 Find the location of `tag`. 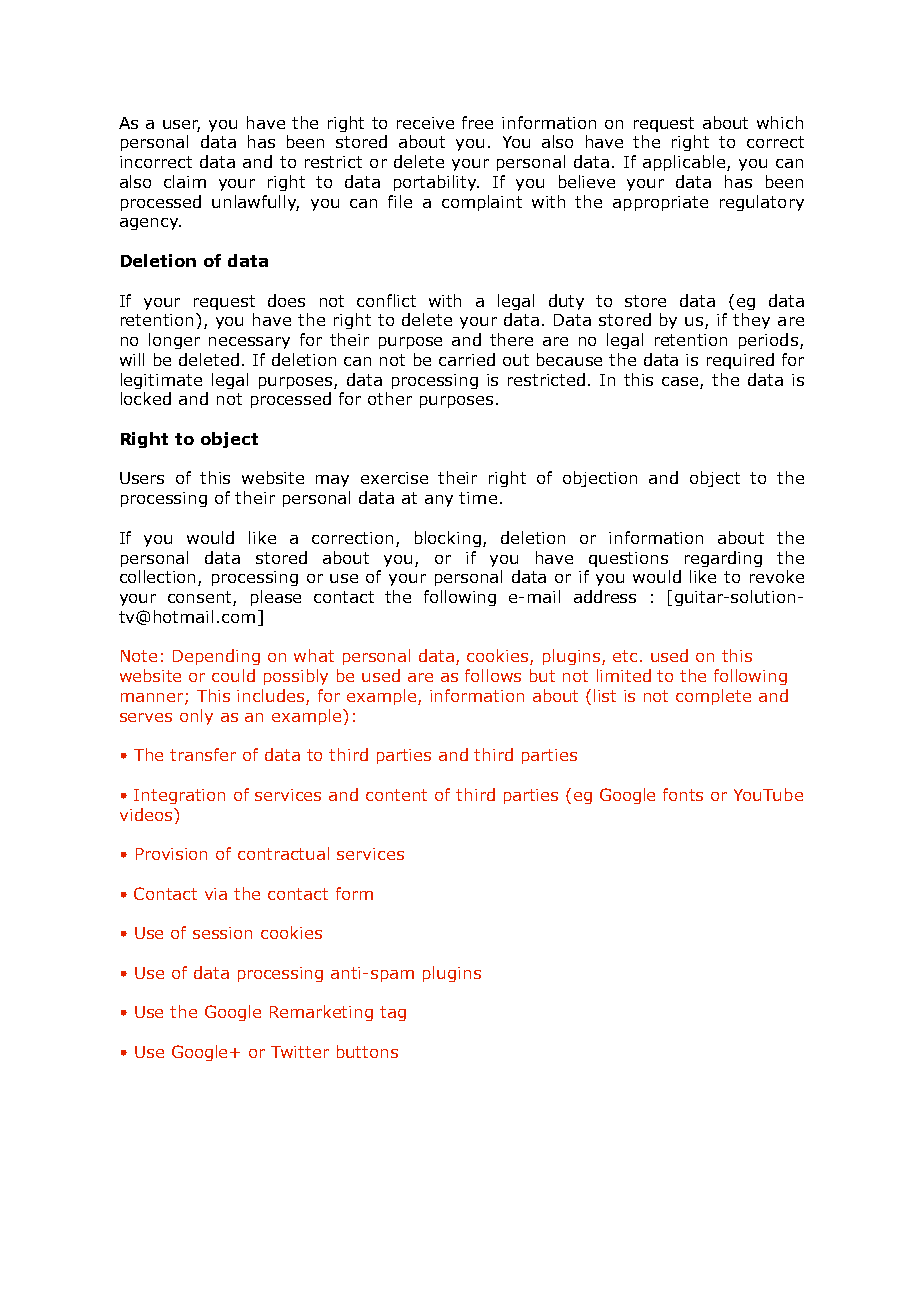

tag is located at coordinates (393, 1013).
